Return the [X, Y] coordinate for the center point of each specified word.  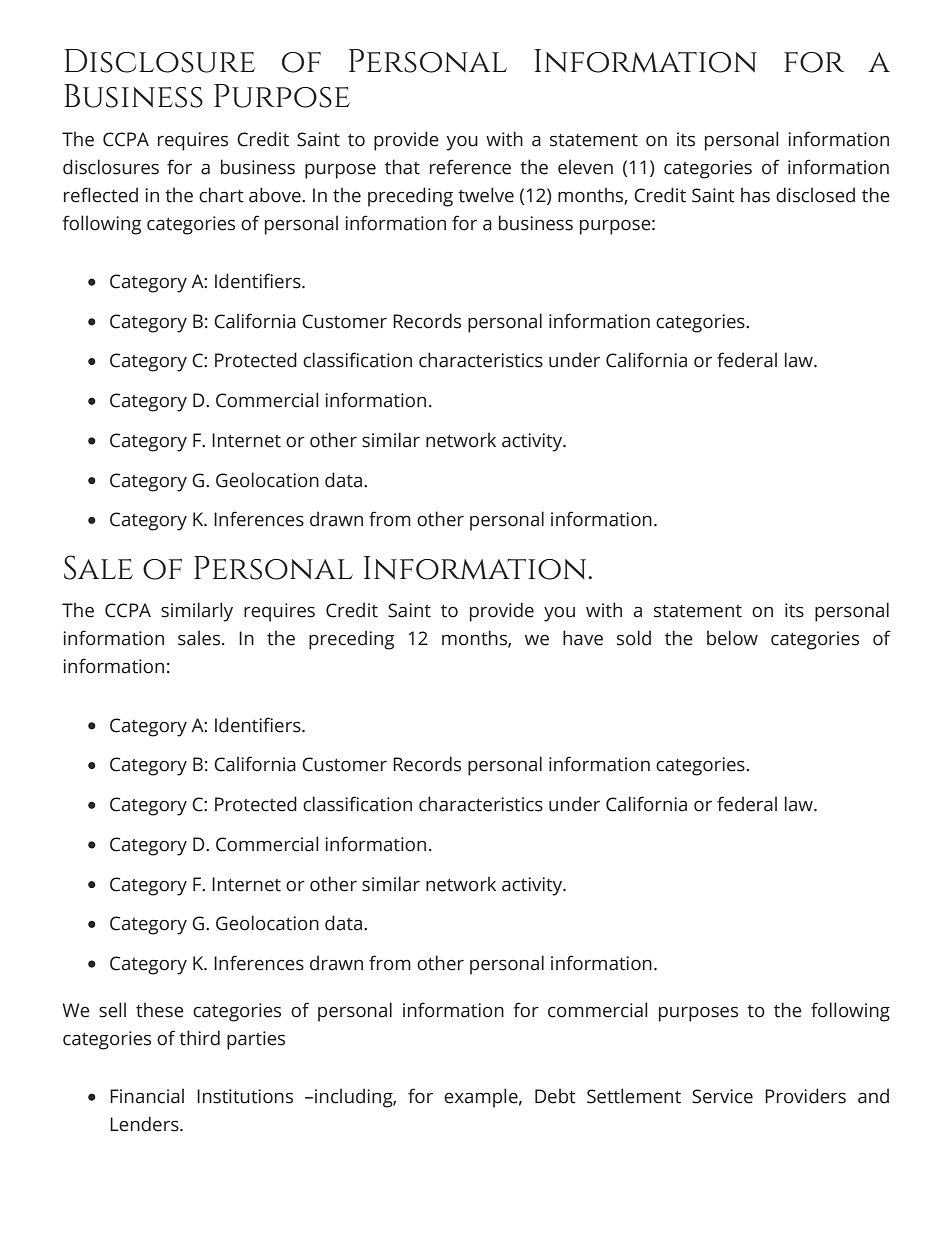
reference [470, 167]
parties [256, 1040]
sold [634, 638]
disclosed [815, 195]
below [732, 638]
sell [112, 1010]
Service [722, 1096]
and [873, 1096]
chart [221, 195]
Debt [555, 1096]
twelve [486, 195]
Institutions [245, 1096]
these [160, 1010]
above [276, 195]
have [583, 638]
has [755, 195]
